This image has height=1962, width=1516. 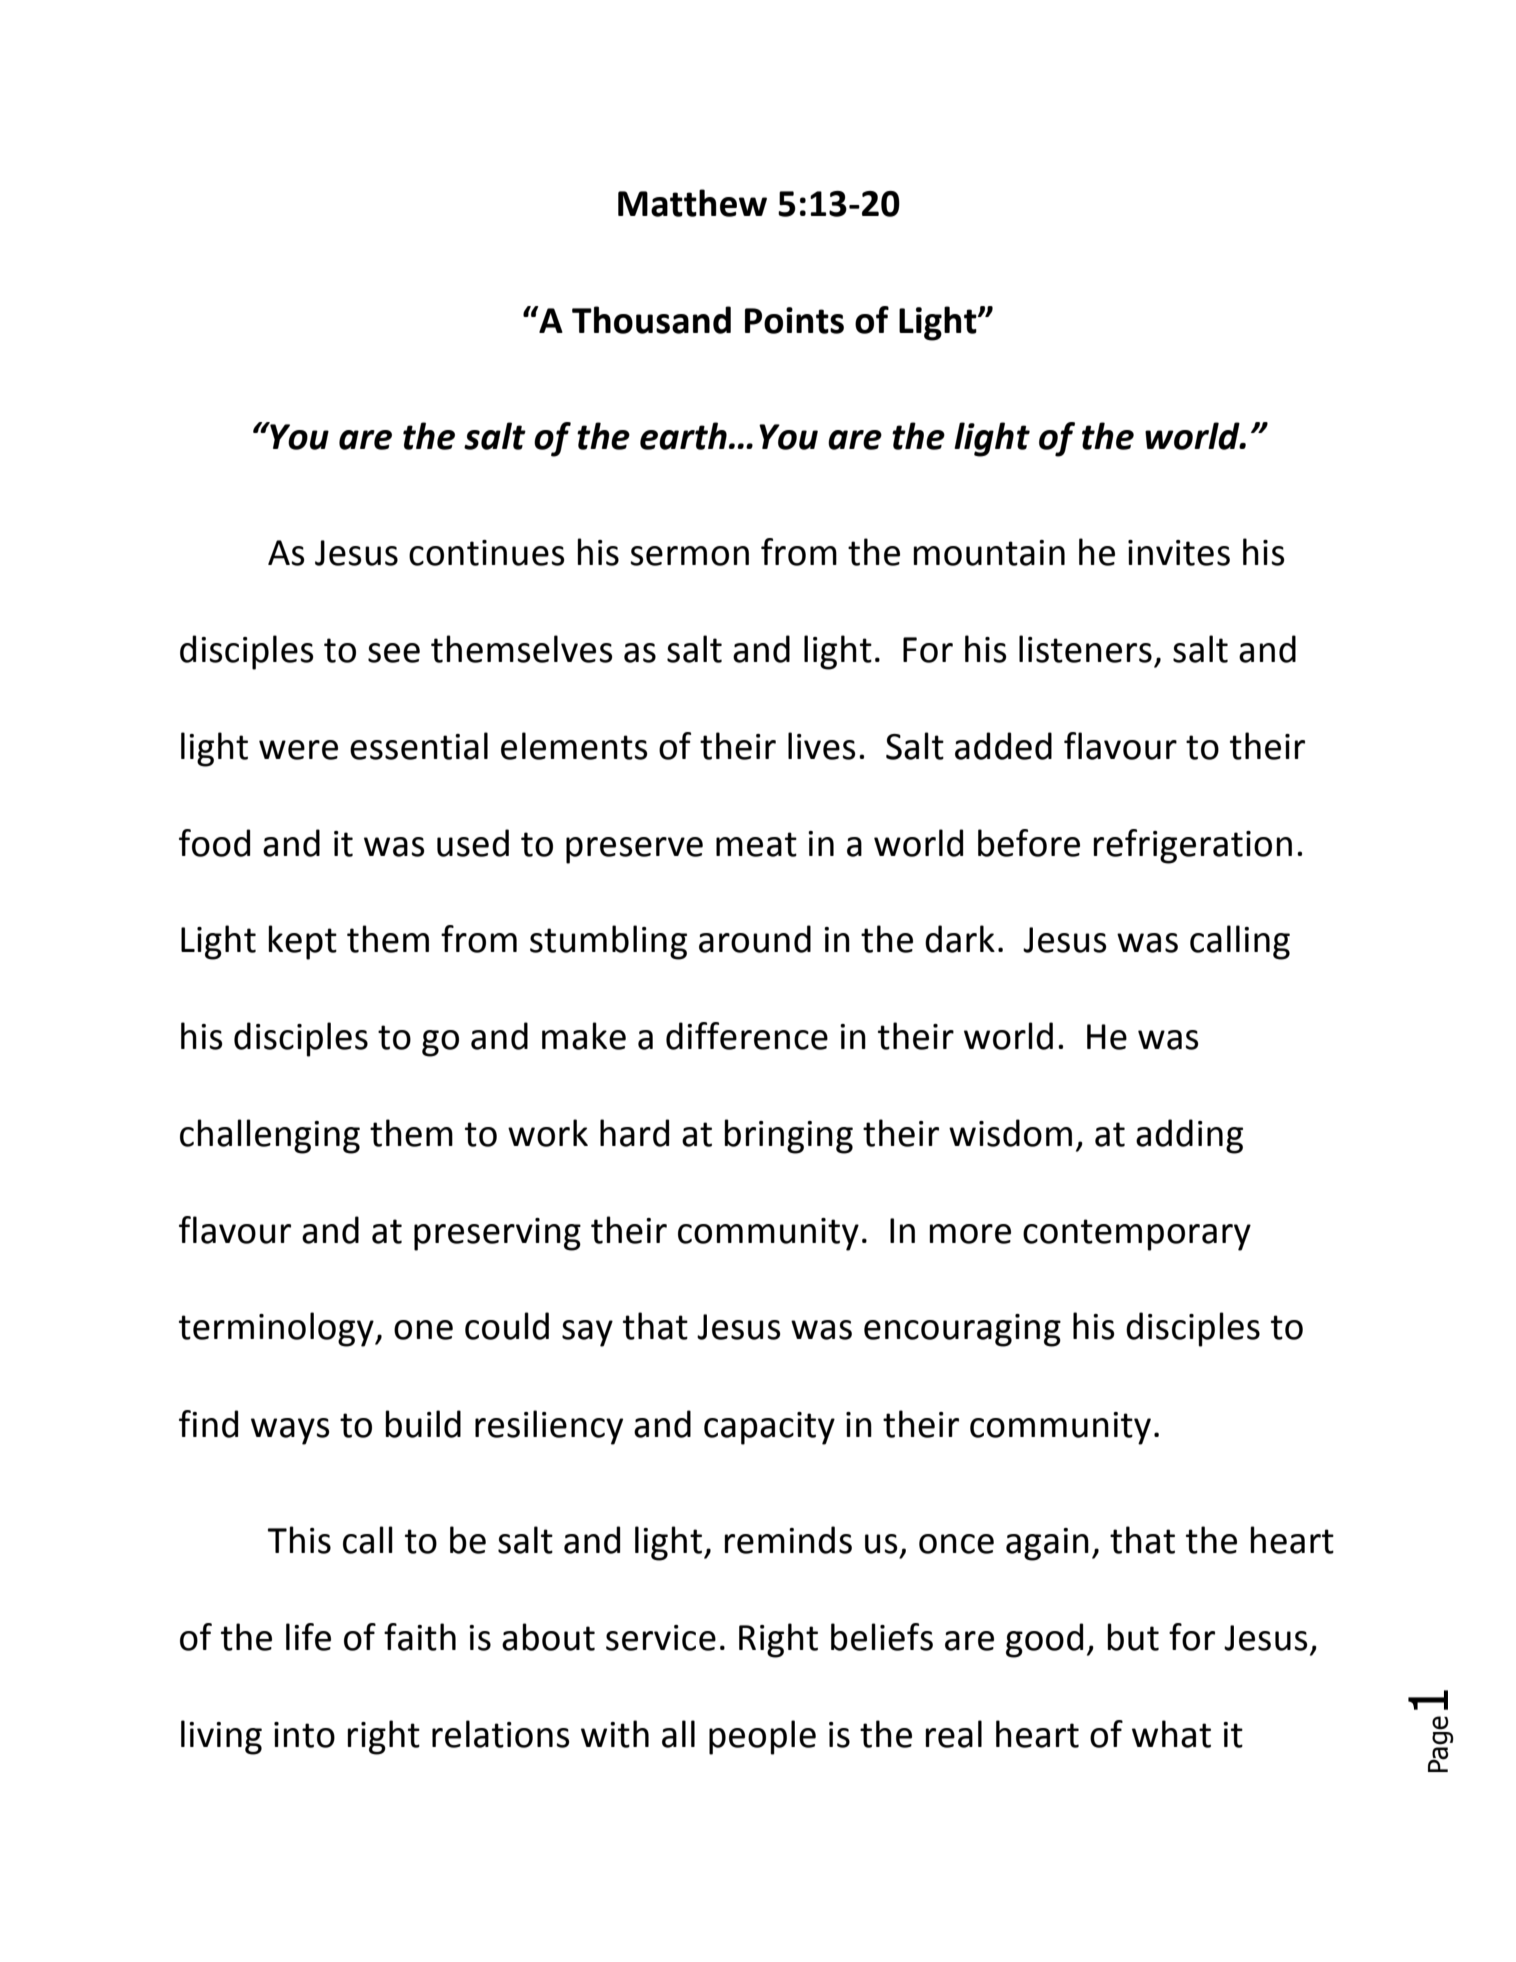 What do you see at coordinates (960, 939) in the image?
I see `dark` at bounding box center [960, 939].
